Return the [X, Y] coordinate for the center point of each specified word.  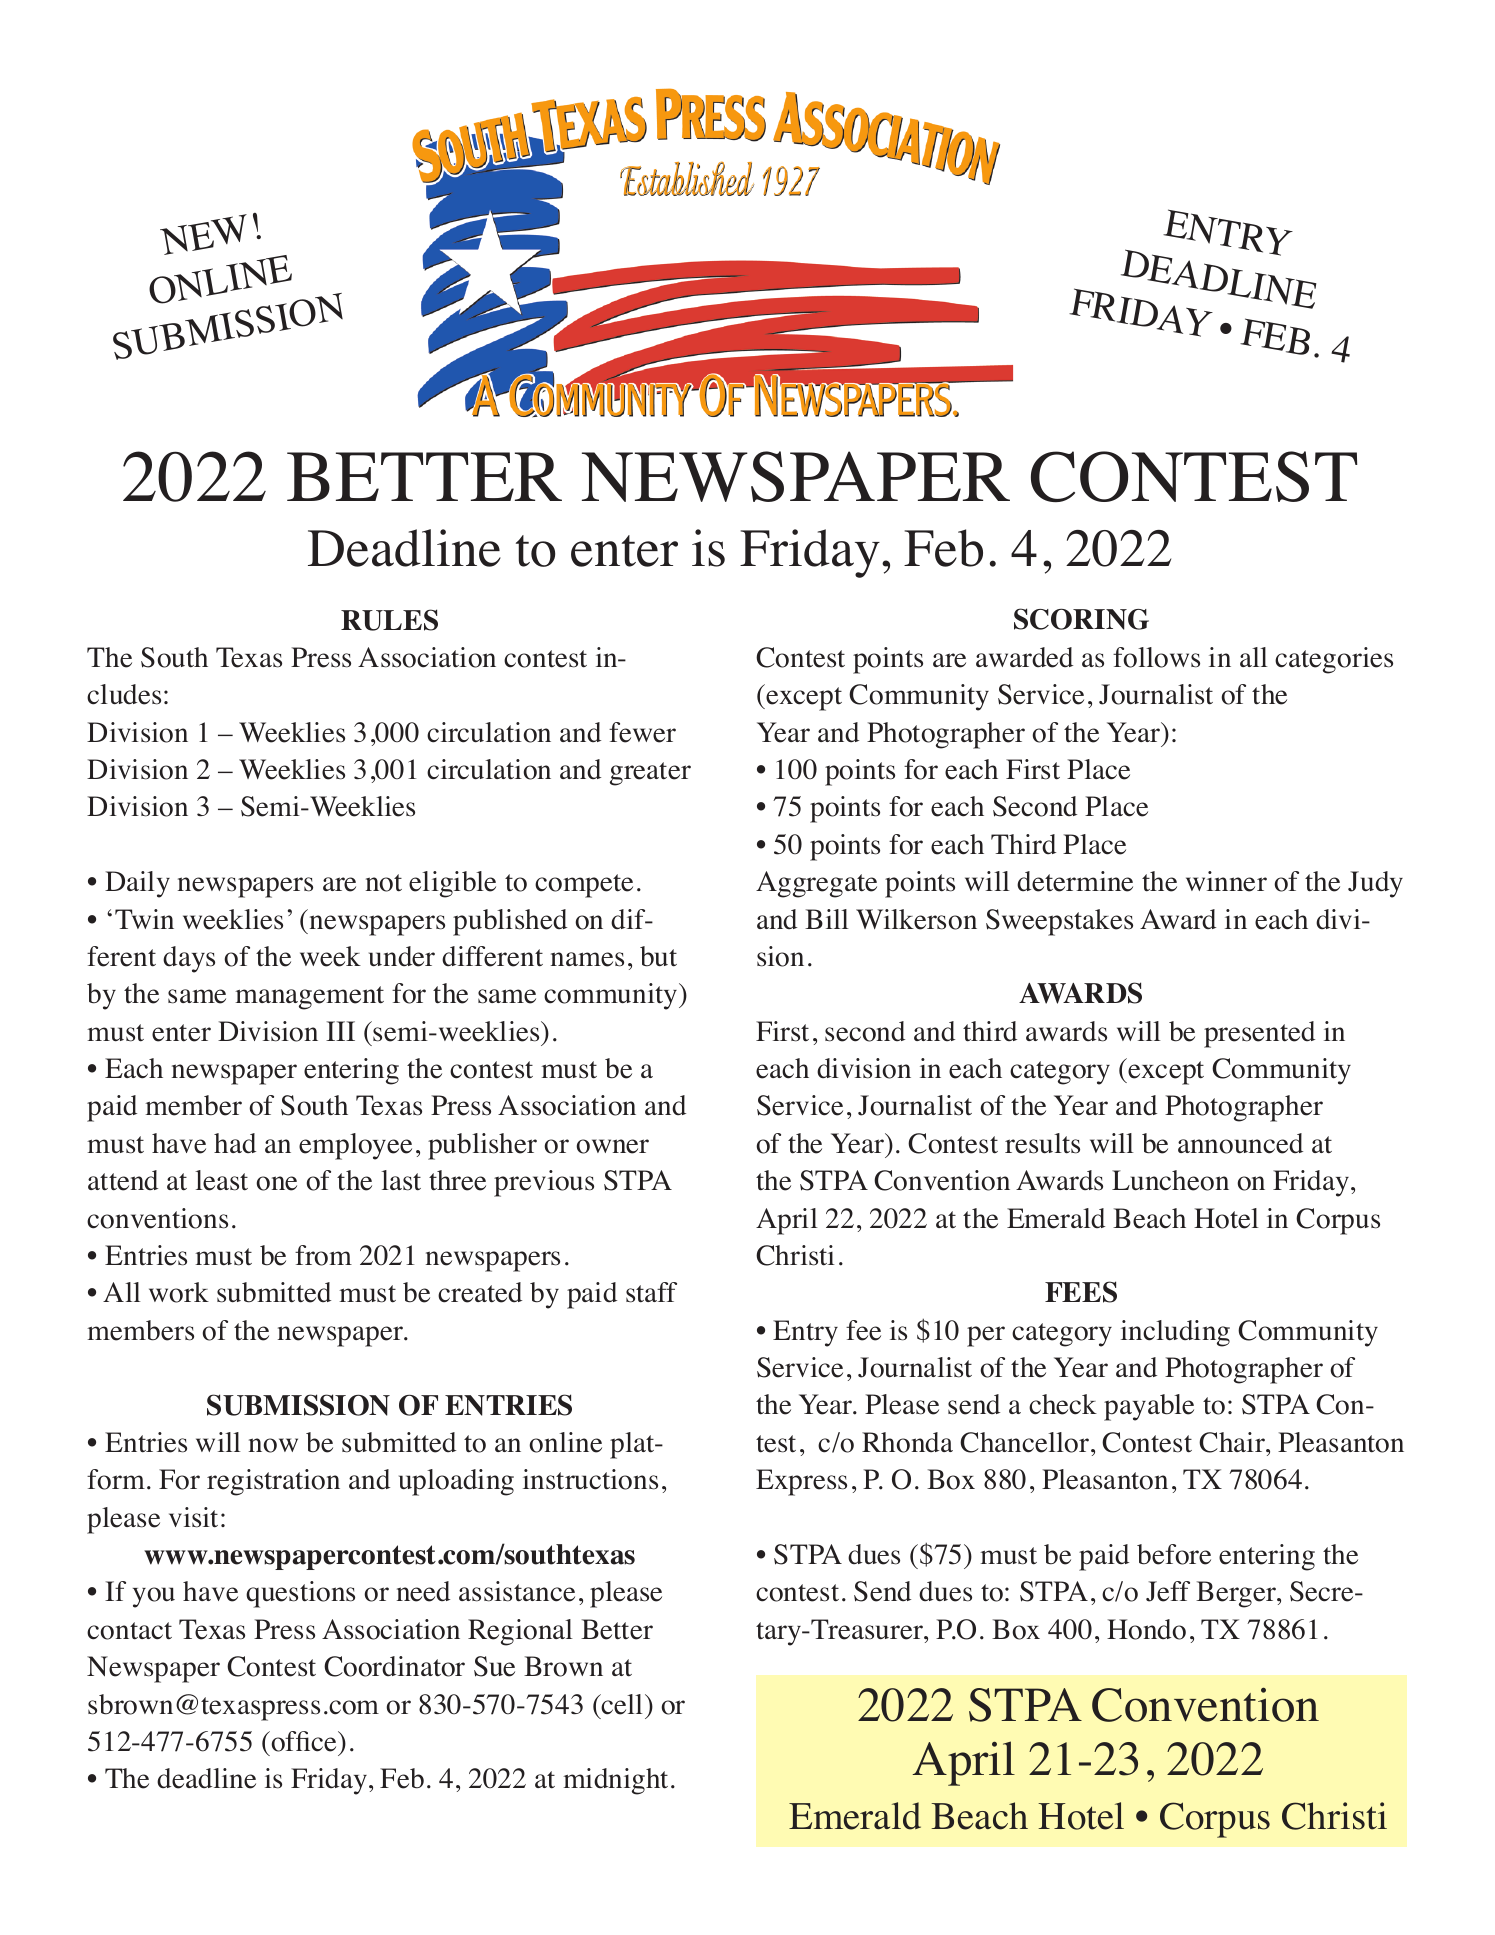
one [276, 1183]
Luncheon [1170, 1180]
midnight [615, 1781]
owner [612, 1146]
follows [1156, 657]
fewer [642, 732]
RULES [389, 620]
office [304, 1741]
